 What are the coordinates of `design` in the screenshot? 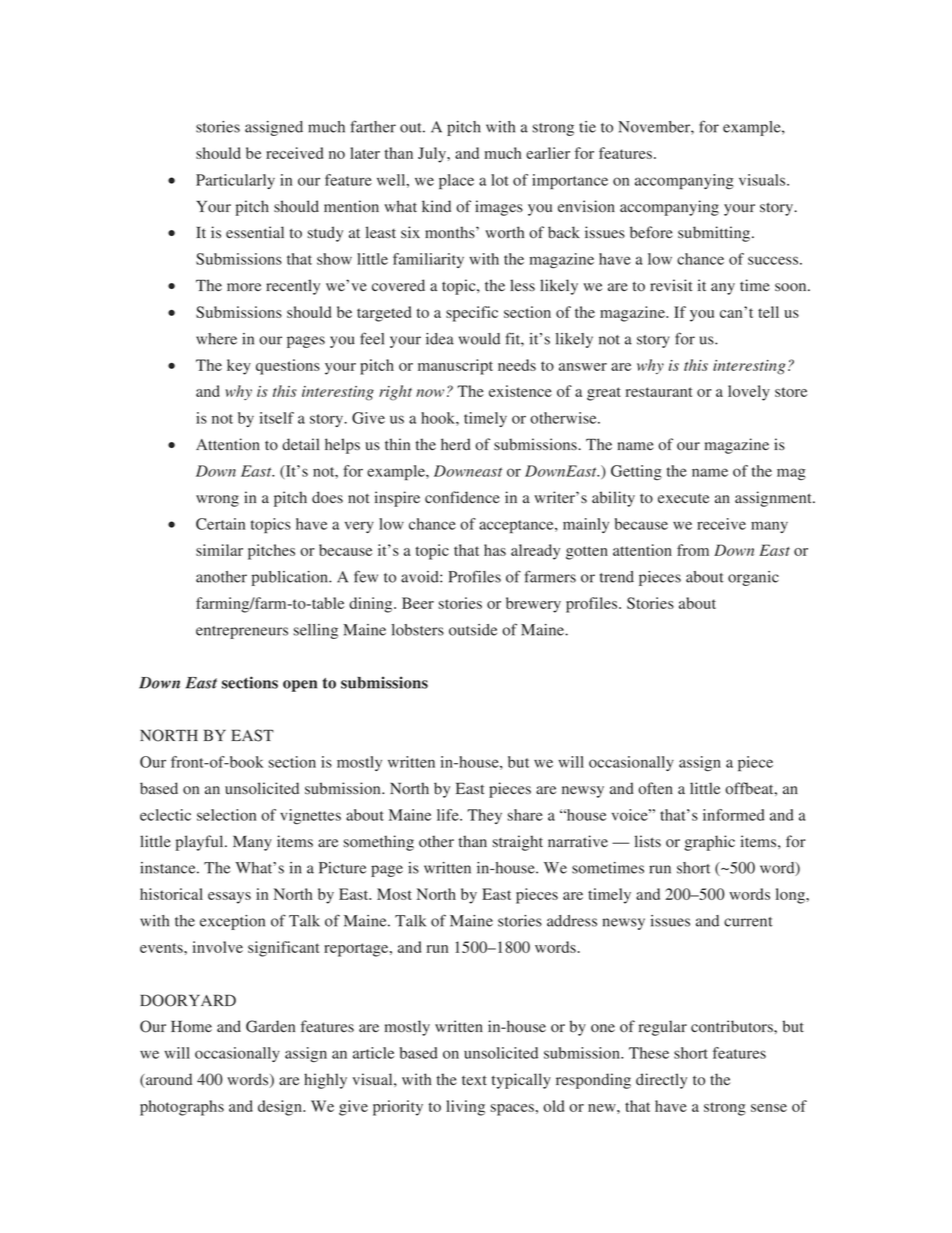 It's located at (281, 1108).
